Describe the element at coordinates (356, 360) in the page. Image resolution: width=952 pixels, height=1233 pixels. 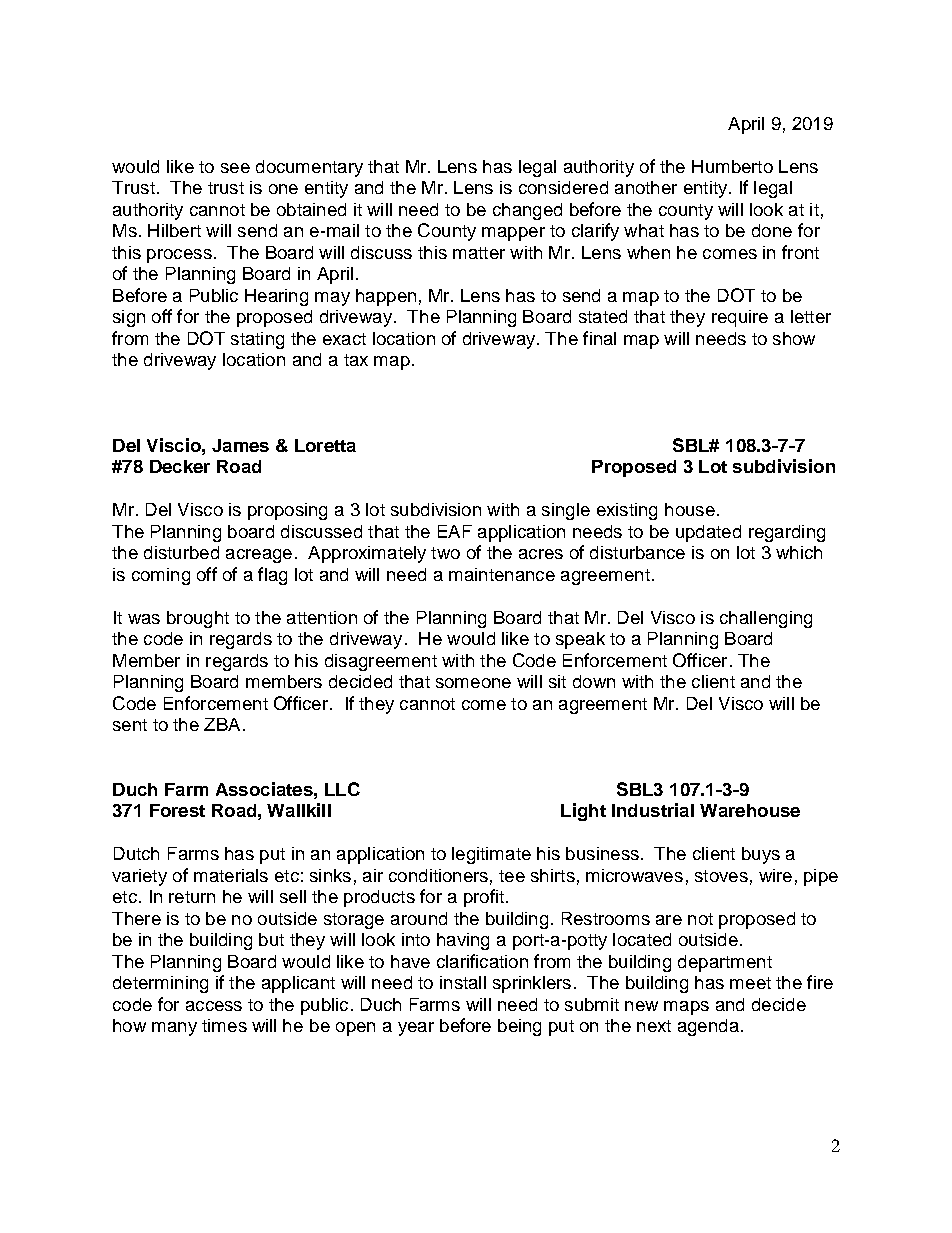
I see `tax` at that location.
